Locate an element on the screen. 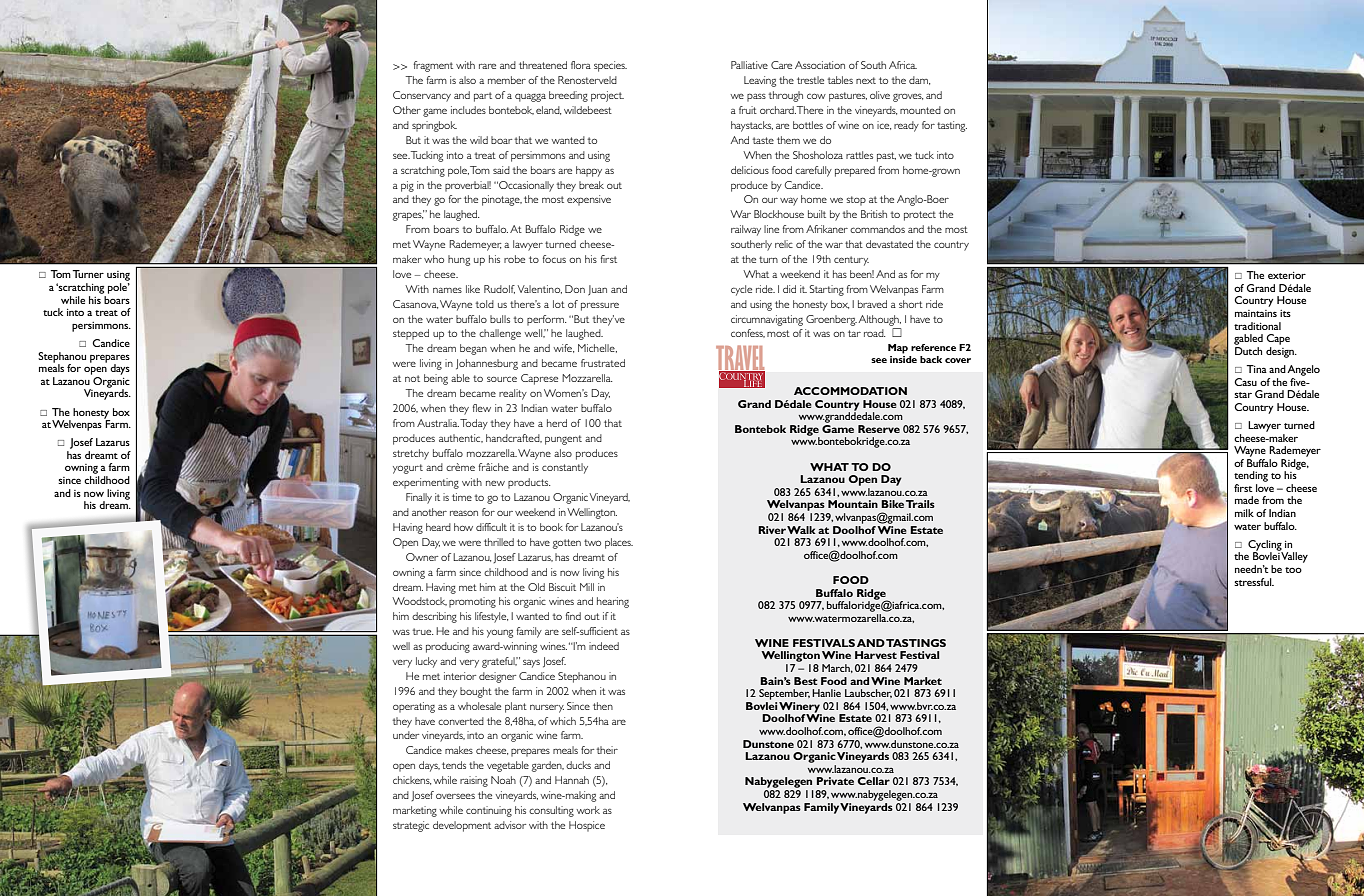 Image resolution: width=1364 pixels, height=896 pixels. dam is located at coordinates (919, 80).
